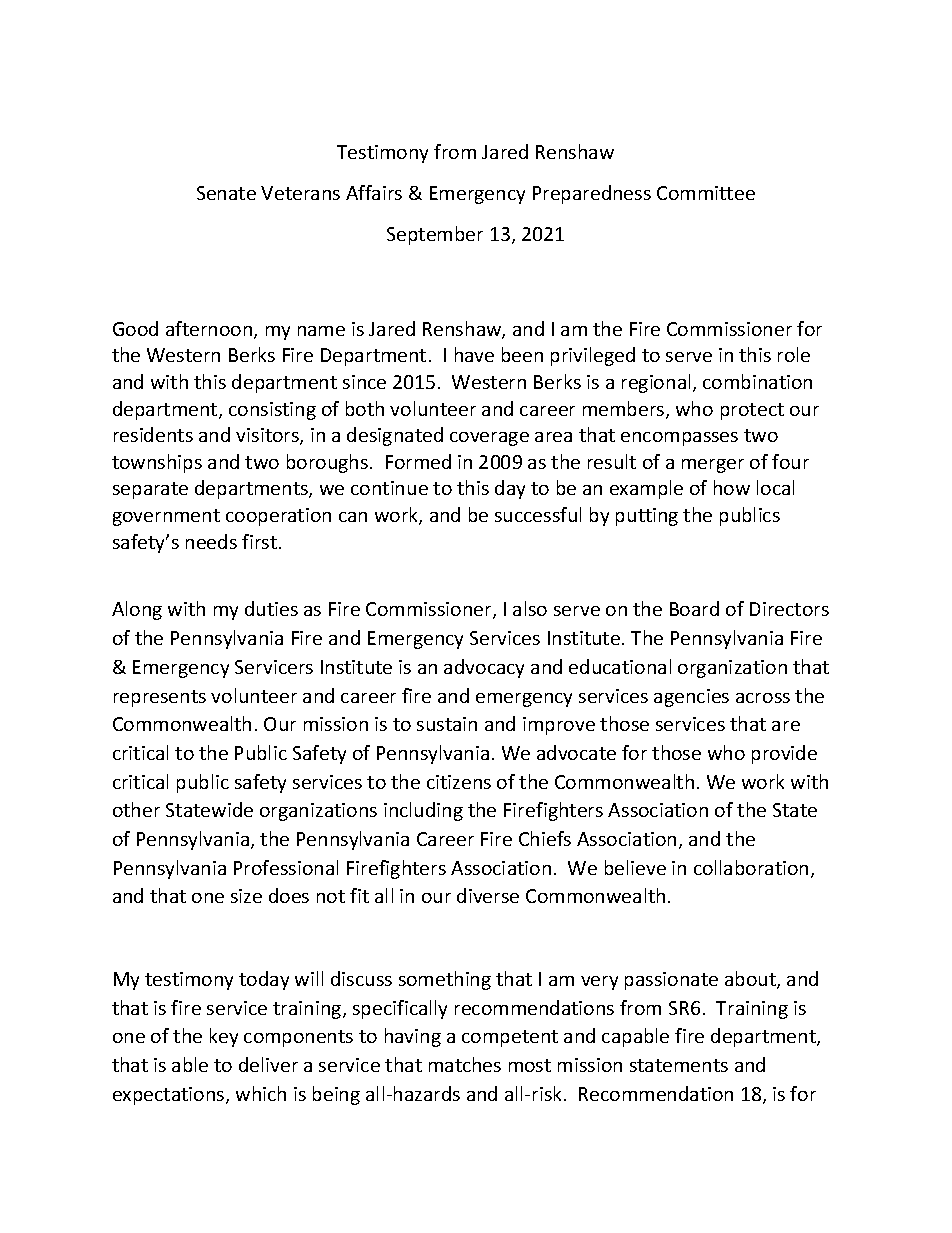 The image size is (952, 1233). What do you see at coordinates (706, 193) in the page?
I see `Committee` at bounding box center [706, 193].
